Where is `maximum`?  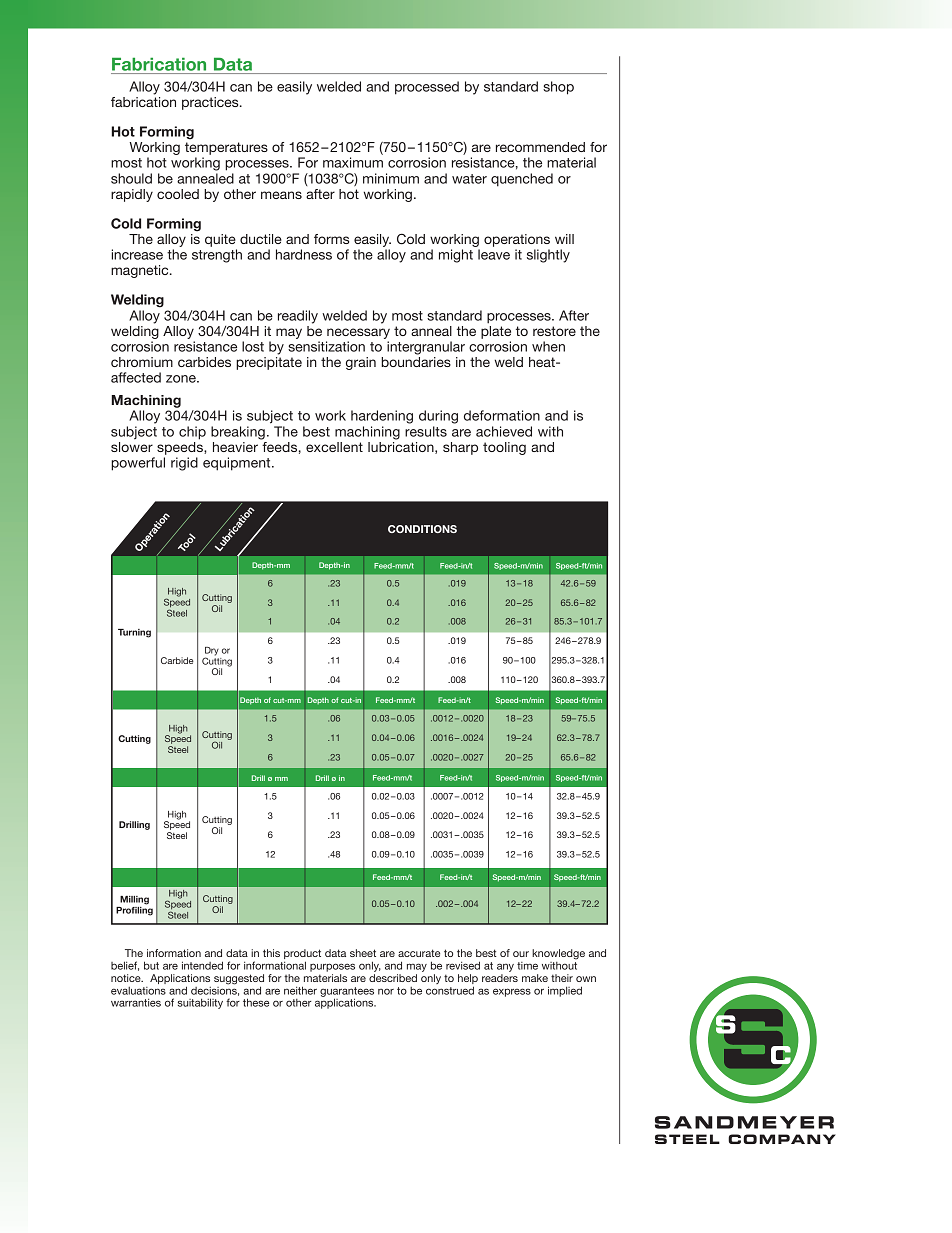
maximum is located at coordinates (353, 162).
